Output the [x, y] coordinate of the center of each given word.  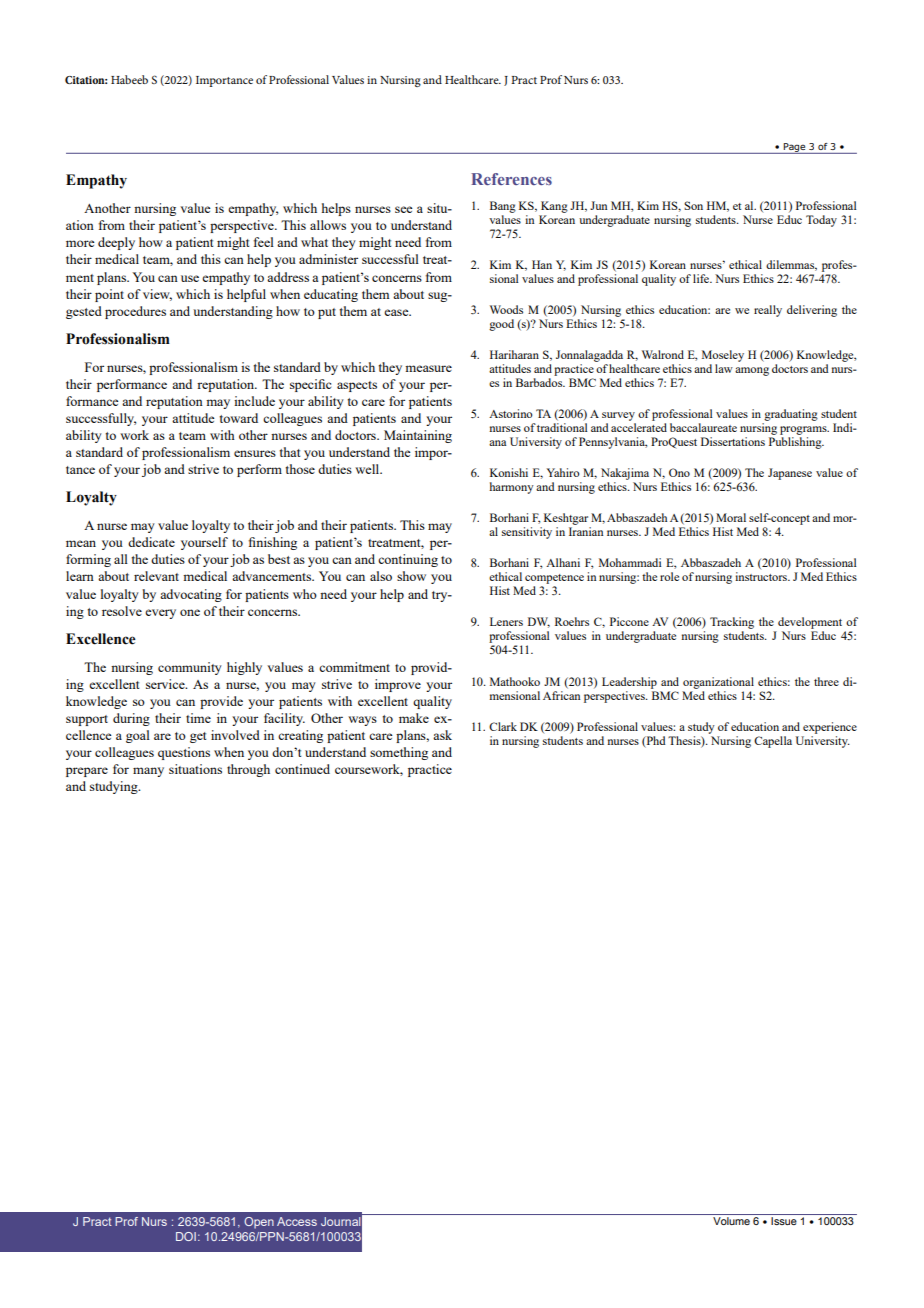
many [148, 772]
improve [398, 685]
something [399, 753]
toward [239, 418]
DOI [186, 1236]
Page [795, 148]
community [190, 668]
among [752, 371]
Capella [773, 742]
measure [428, 368]
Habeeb [129, 79]
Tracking [732, 624]
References [511, 179]
